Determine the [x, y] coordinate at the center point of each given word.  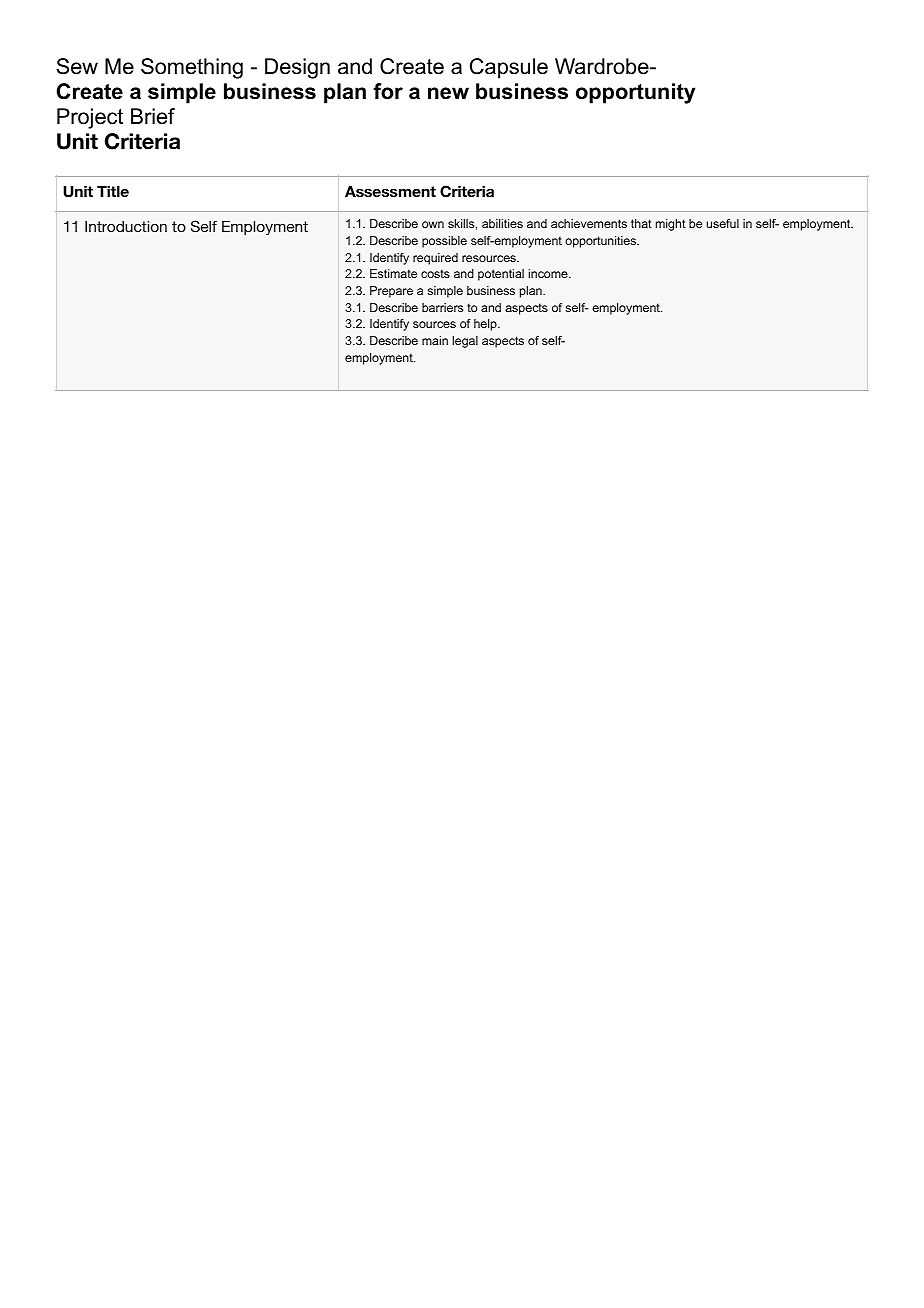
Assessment [390, 191]
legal [465, 342]
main [435, 340]
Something [192, 68]
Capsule [509, 68]
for [388, 91]
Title [113, 191]
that [641, 223]
